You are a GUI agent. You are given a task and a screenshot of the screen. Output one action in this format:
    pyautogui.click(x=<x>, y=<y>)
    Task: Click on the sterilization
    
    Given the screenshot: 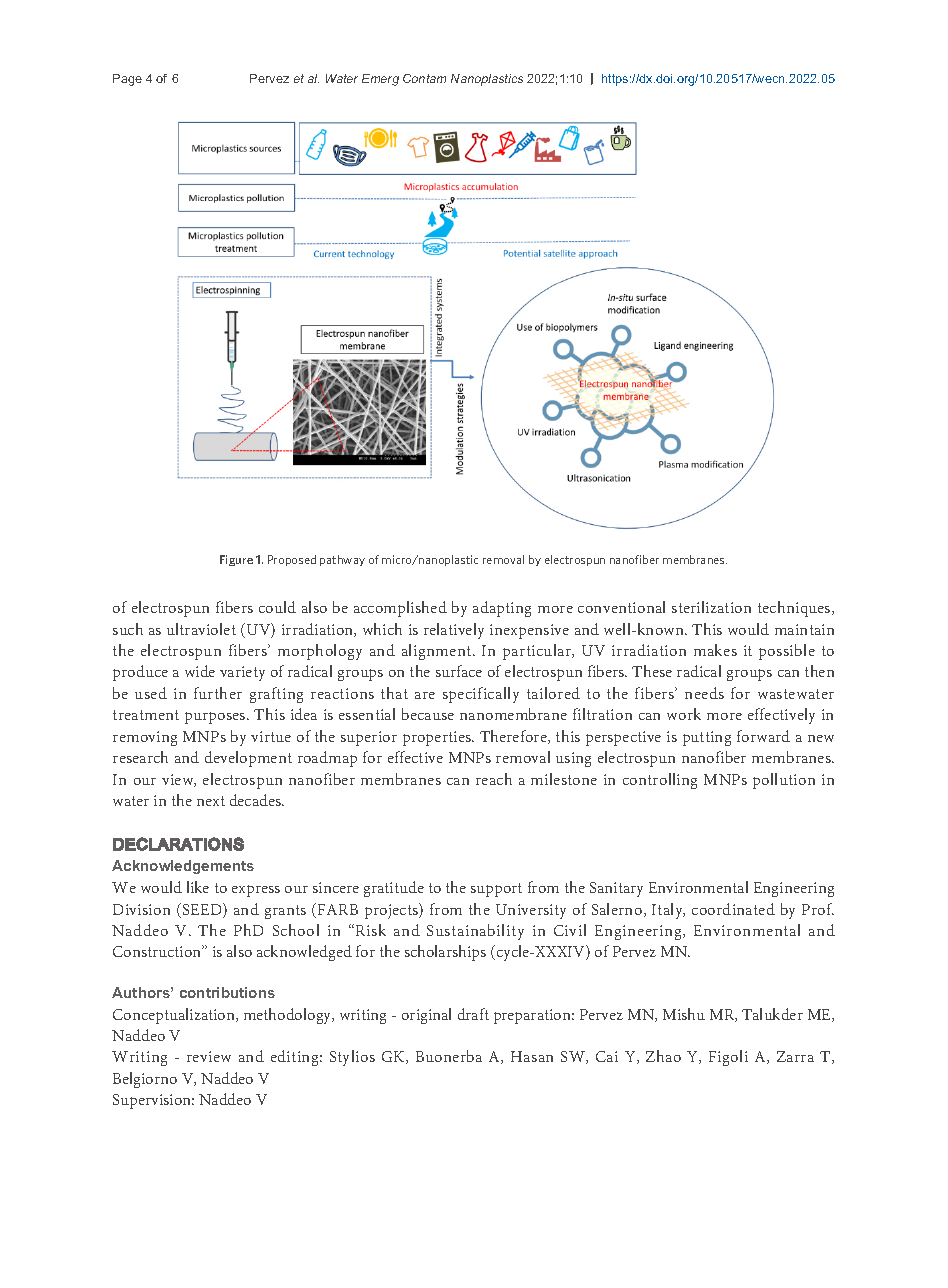 What is the action you would take?
    pyautogui.click(x=711, y=607)
